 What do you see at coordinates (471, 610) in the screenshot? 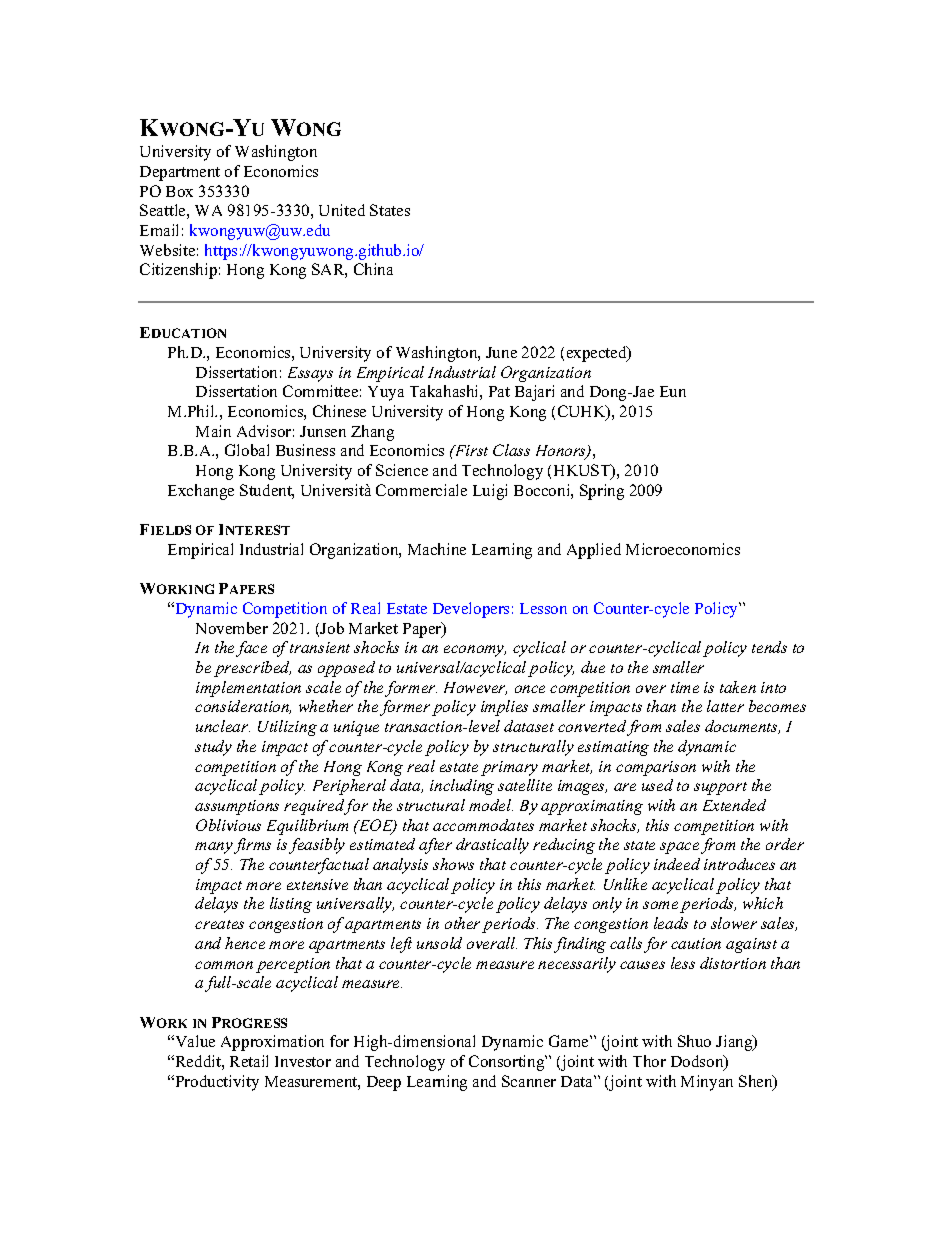
I see `Developers` at bounding box center [471, 610].
